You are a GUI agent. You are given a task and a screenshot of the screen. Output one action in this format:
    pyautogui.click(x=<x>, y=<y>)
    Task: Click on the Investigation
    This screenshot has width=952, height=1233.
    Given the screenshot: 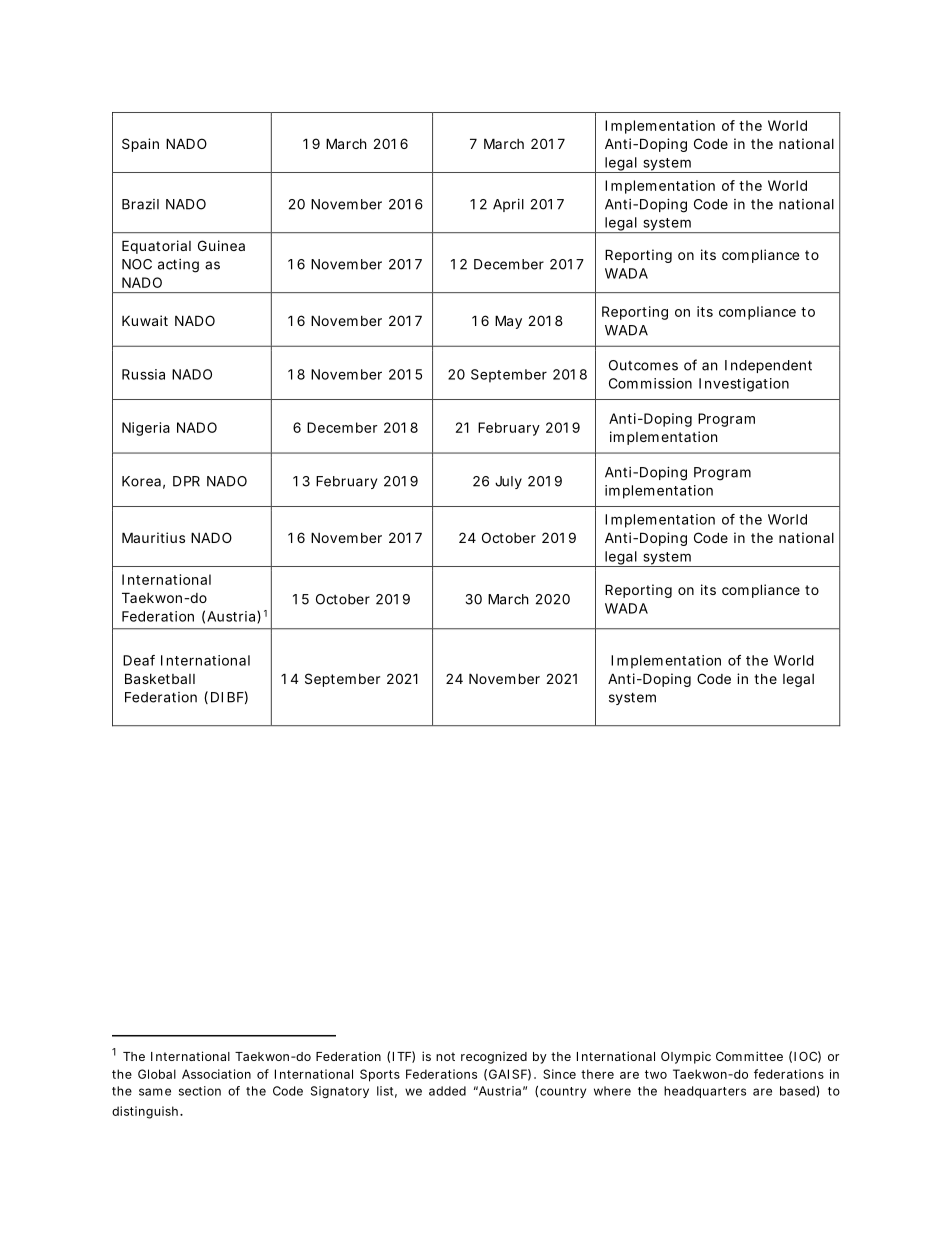 What is the action you would take?
    pyautogui.click(x=744, y=385)
